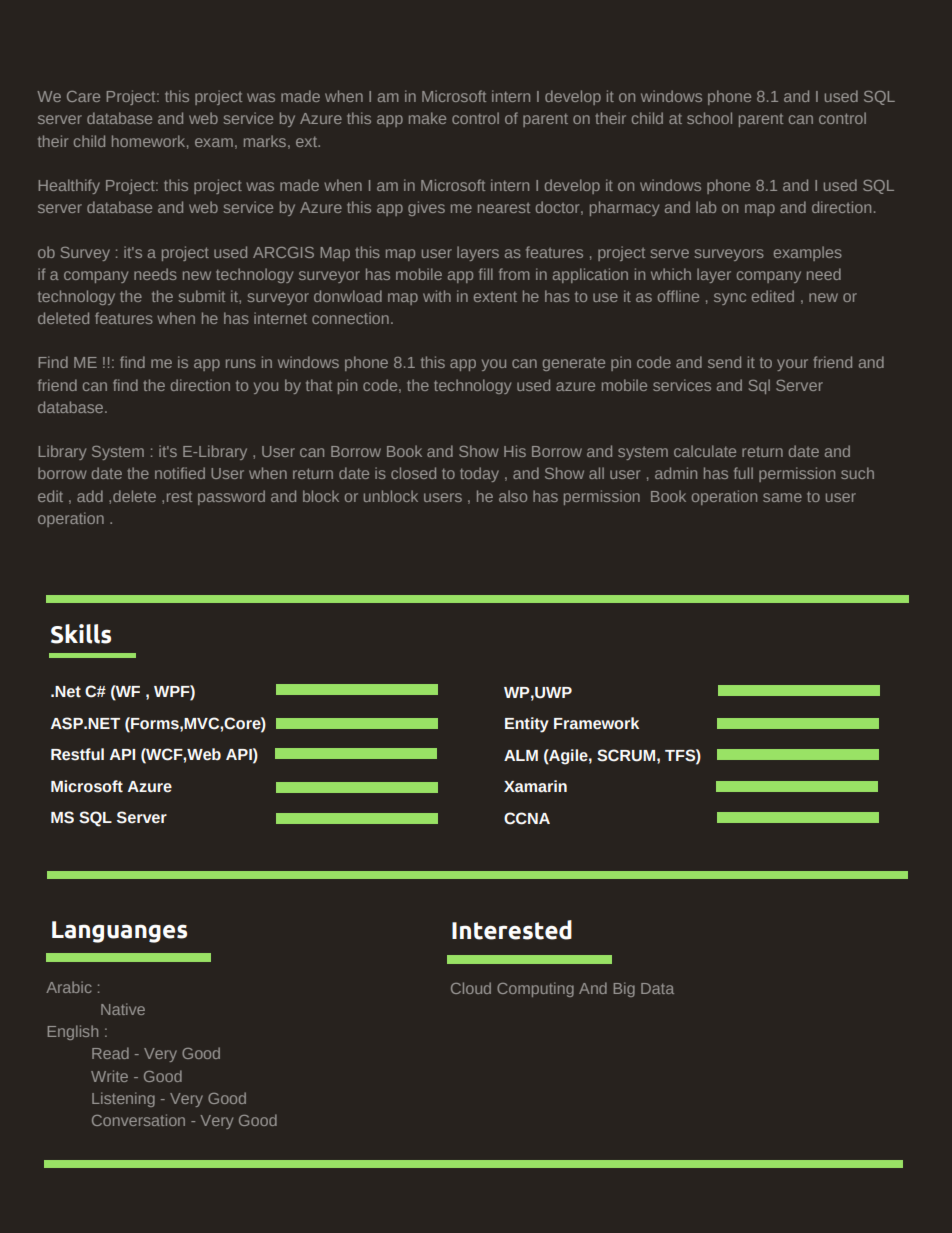 The height and width of the page is (1233, 952). I want to click on make, so click(427, 118).
